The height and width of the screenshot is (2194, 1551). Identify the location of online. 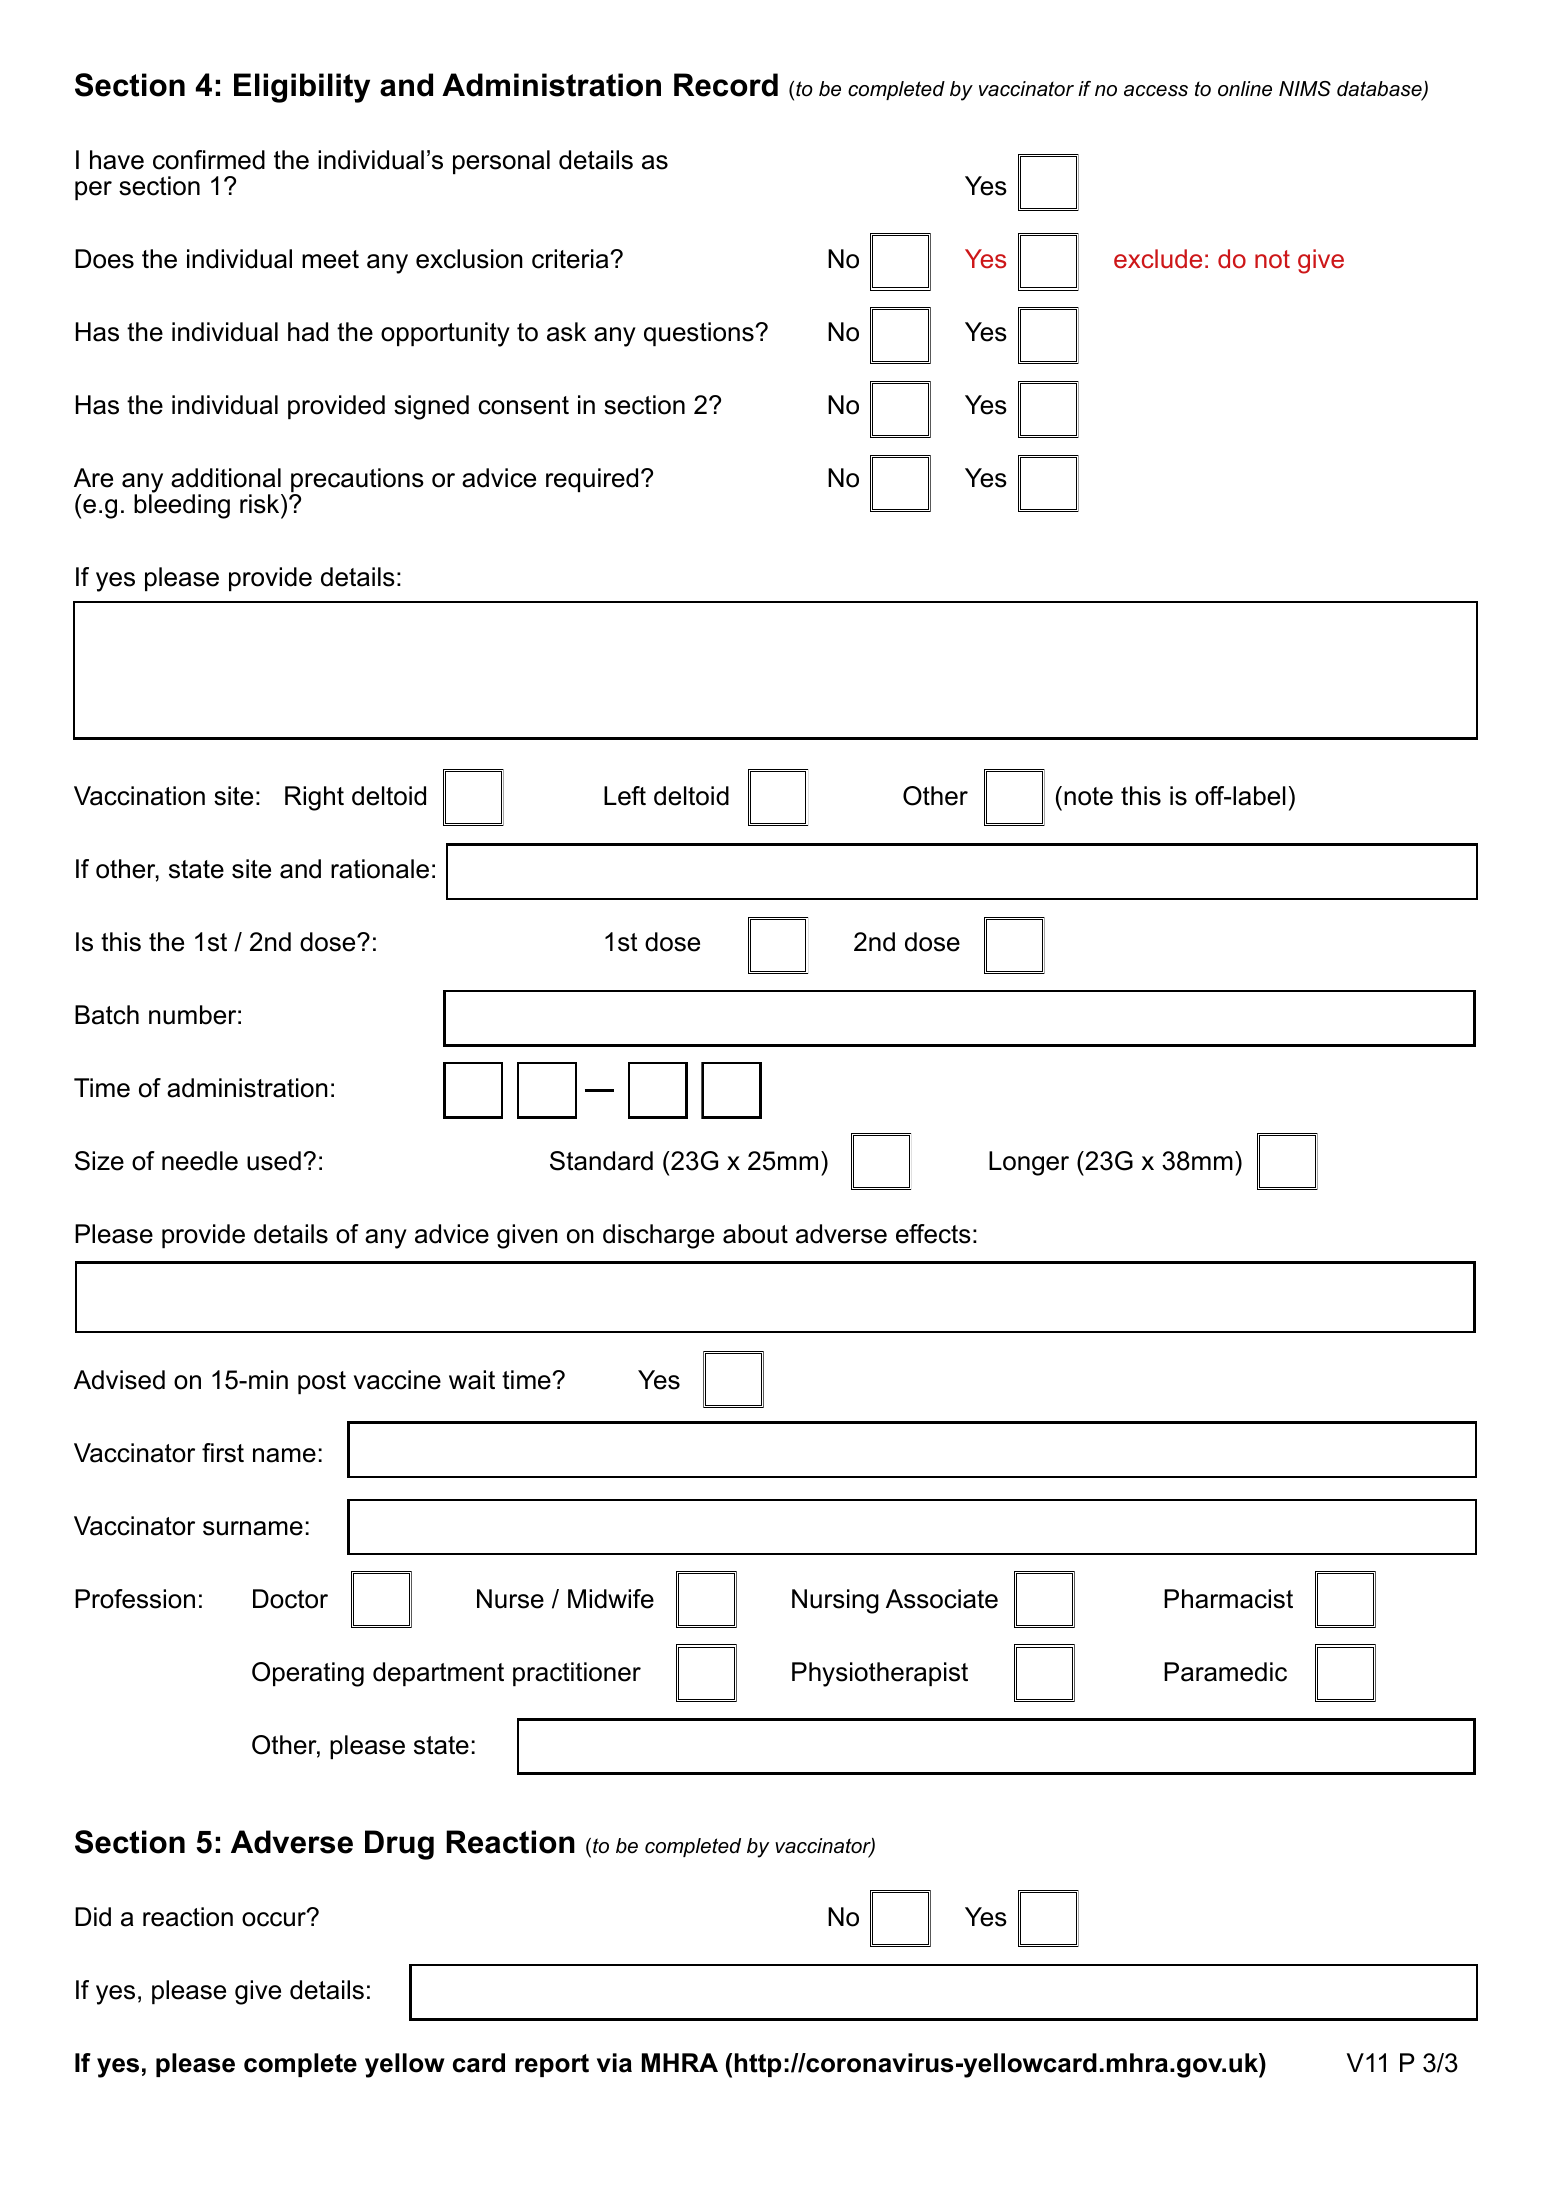
(1245, 89).
